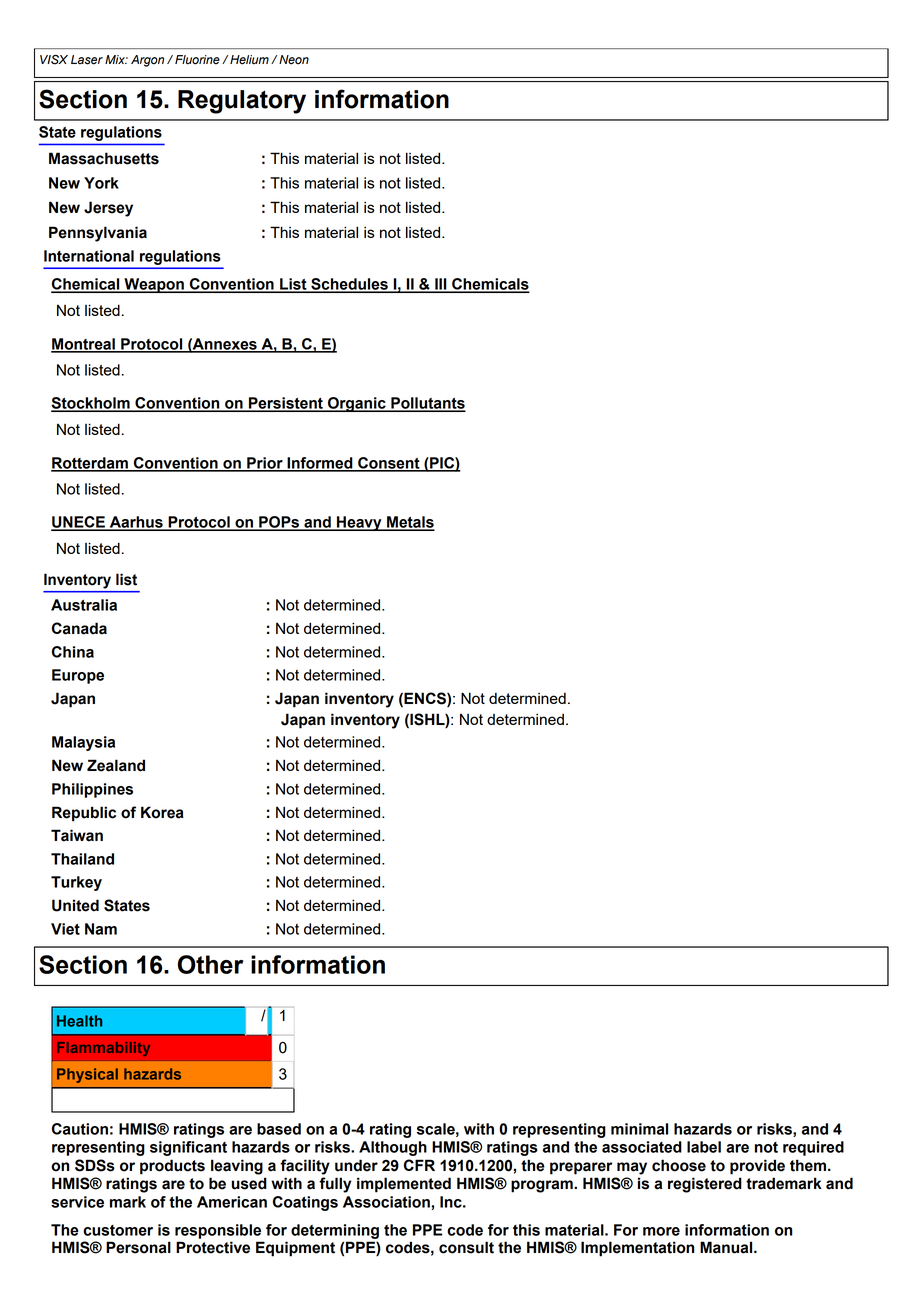  What do you see at coordinates (359, 523) in the screenshot?
I see `Heavy` at bounding box center [359, 523].
